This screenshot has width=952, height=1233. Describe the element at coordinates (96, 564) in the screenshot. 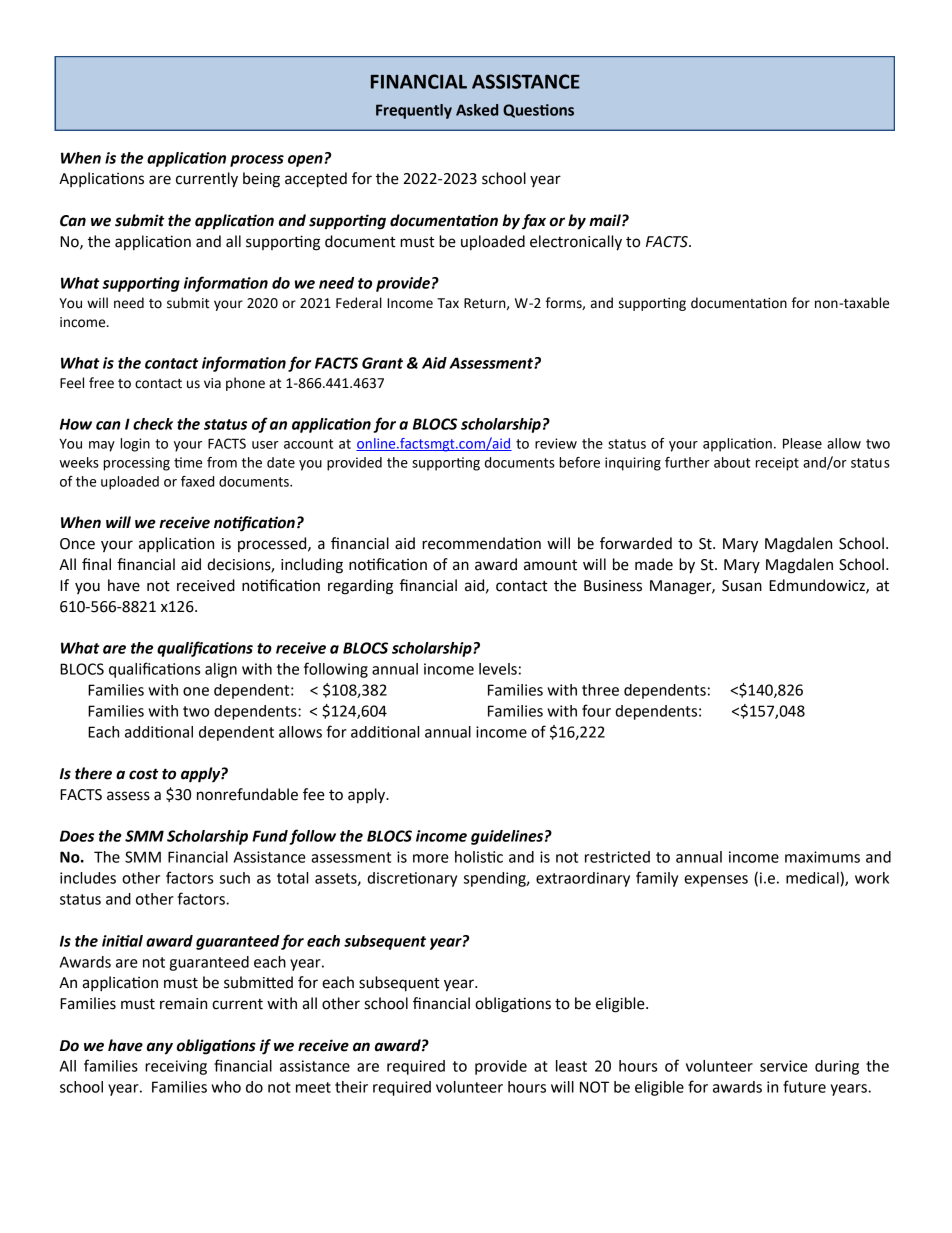

I see `final` at that location.
